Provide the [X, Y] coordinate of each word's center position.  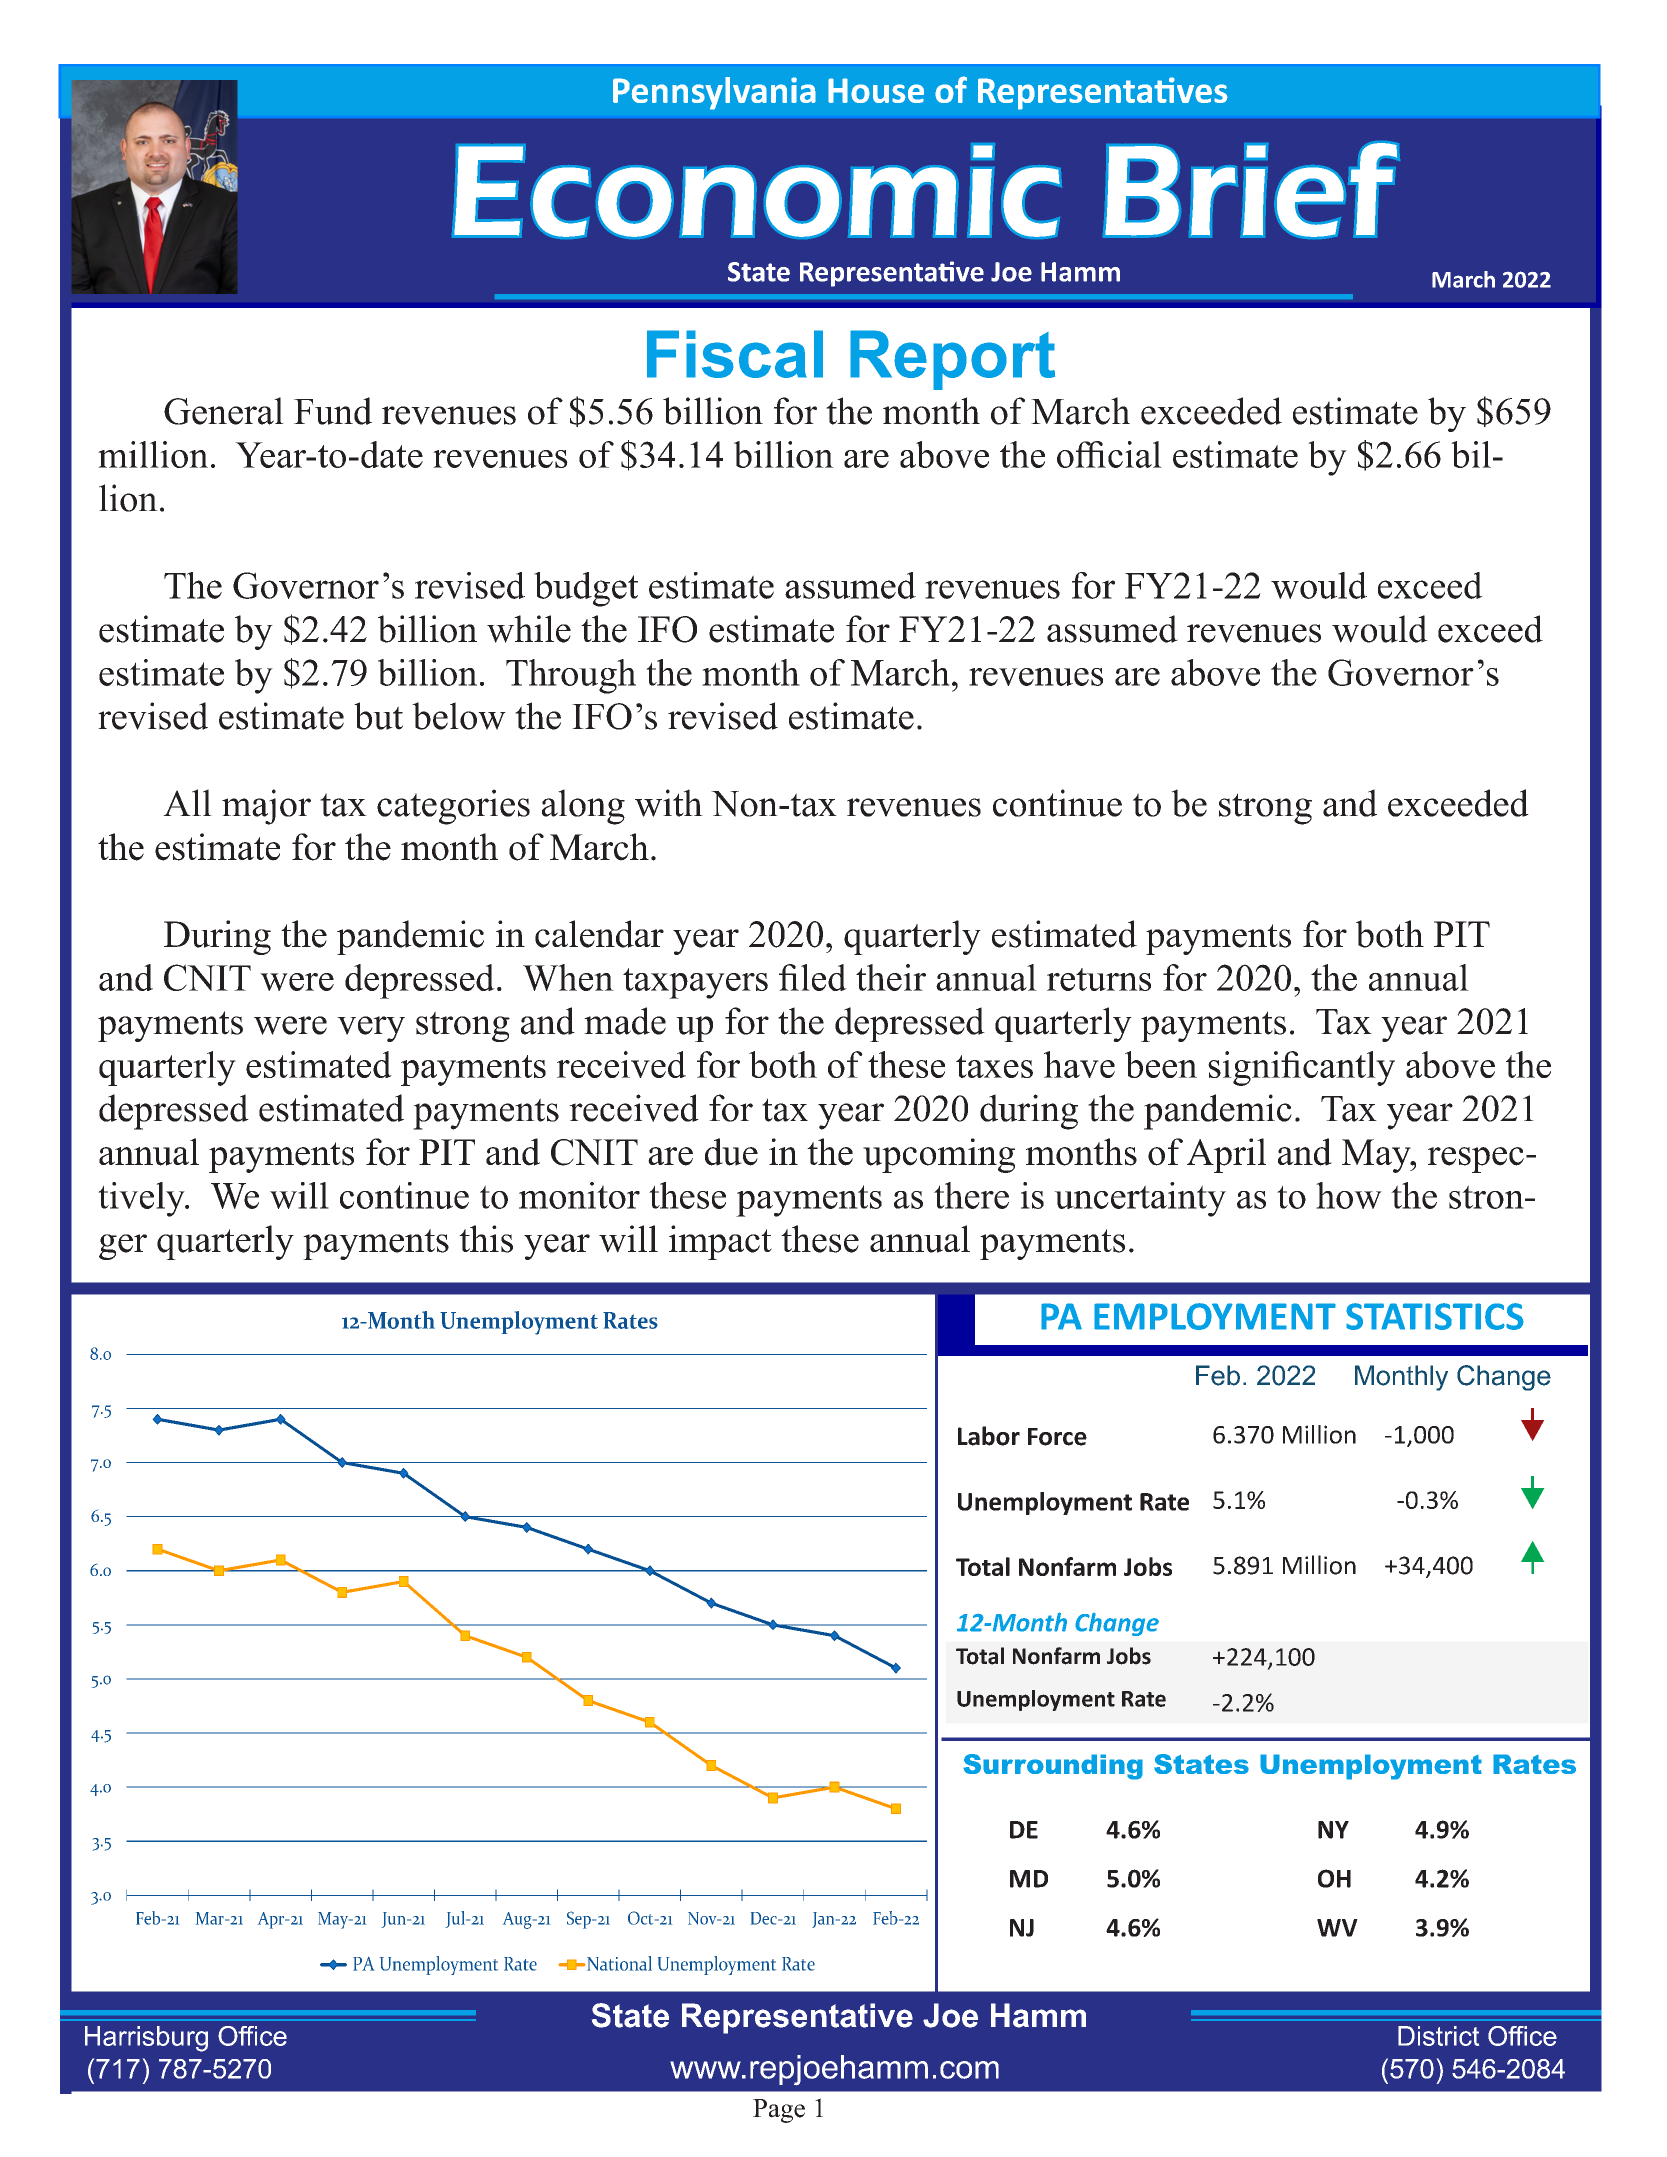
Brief [1251, 190]
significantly [1301, 1068]
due [731, 1152]
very [371, 1029]
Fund [333, 411]
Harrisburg [146, 2039]
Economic [757, 191]
